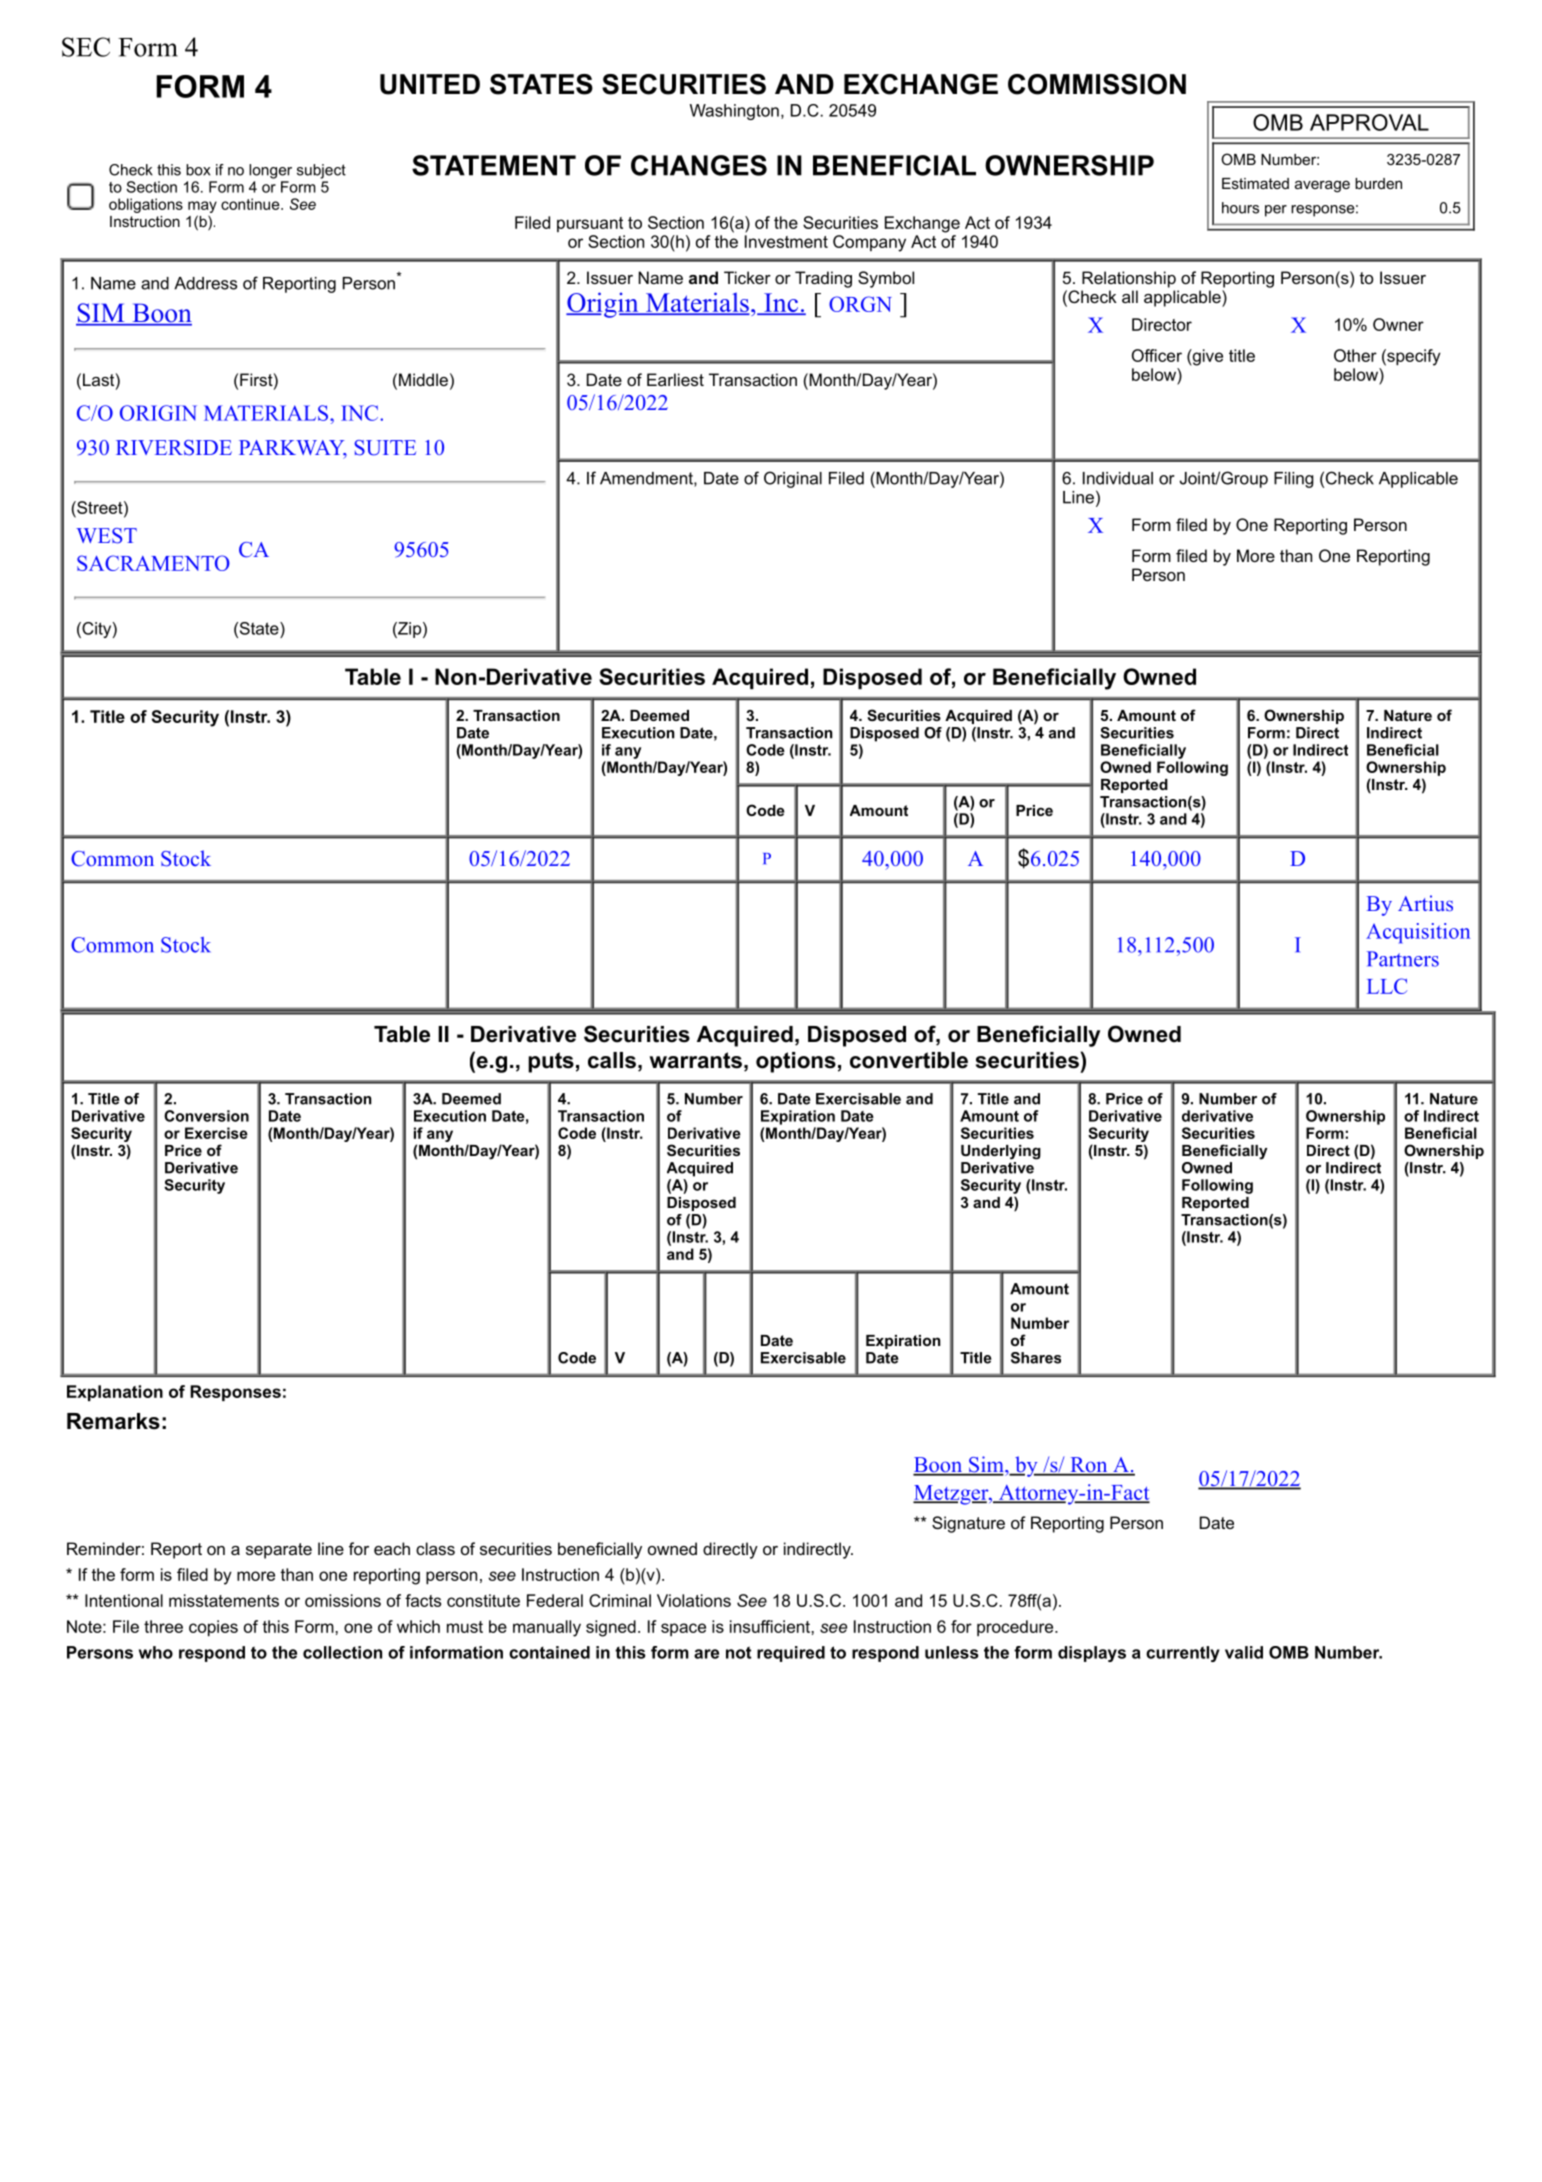 The width and height of the document is (1542, 2182). I want to click on Shares, so click(1036, 1358).
